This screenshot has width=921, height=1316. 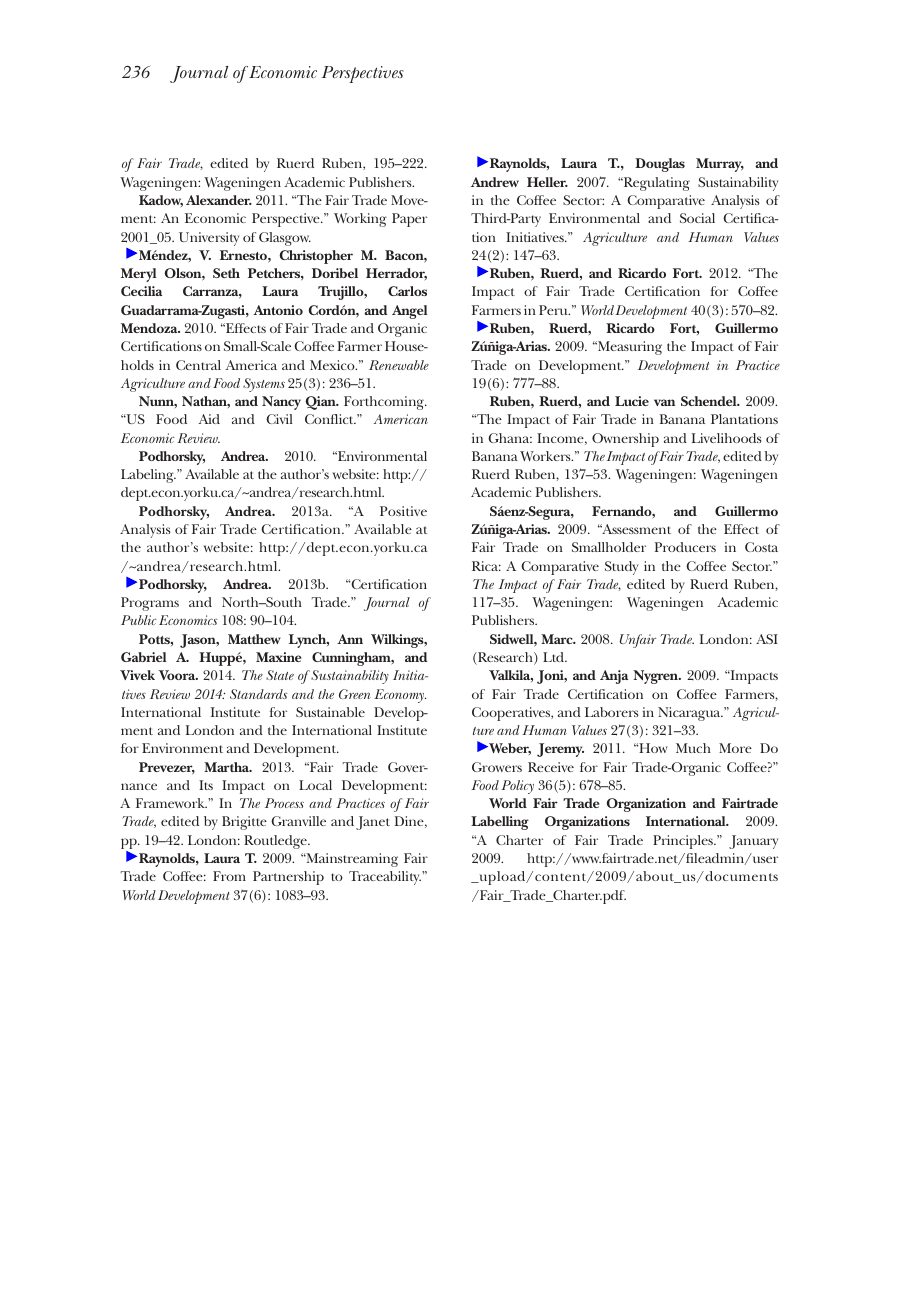 I want to click on Central, so click(x=198, y=365).
